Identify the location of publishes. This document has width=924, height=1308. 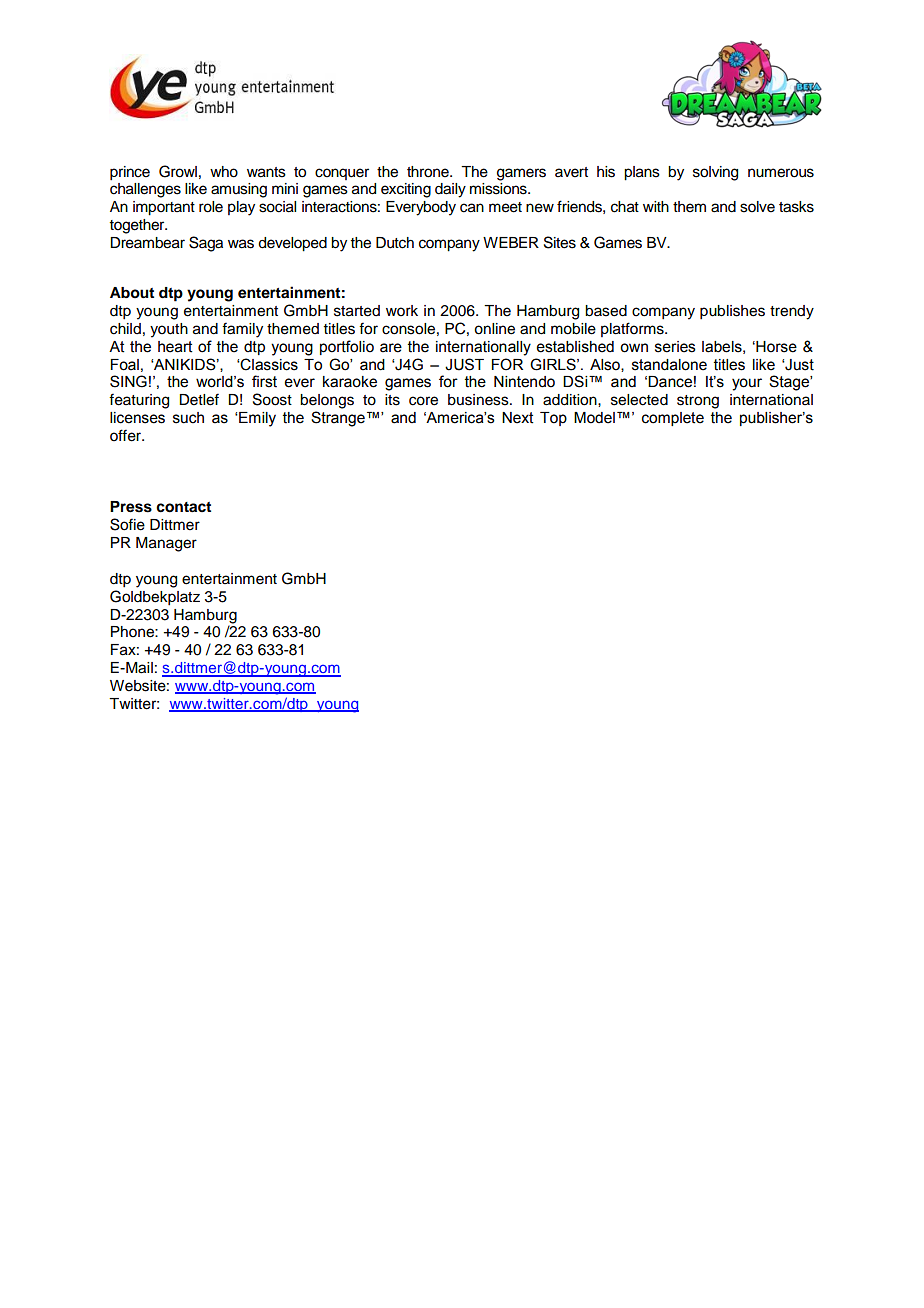
(732, 312).
